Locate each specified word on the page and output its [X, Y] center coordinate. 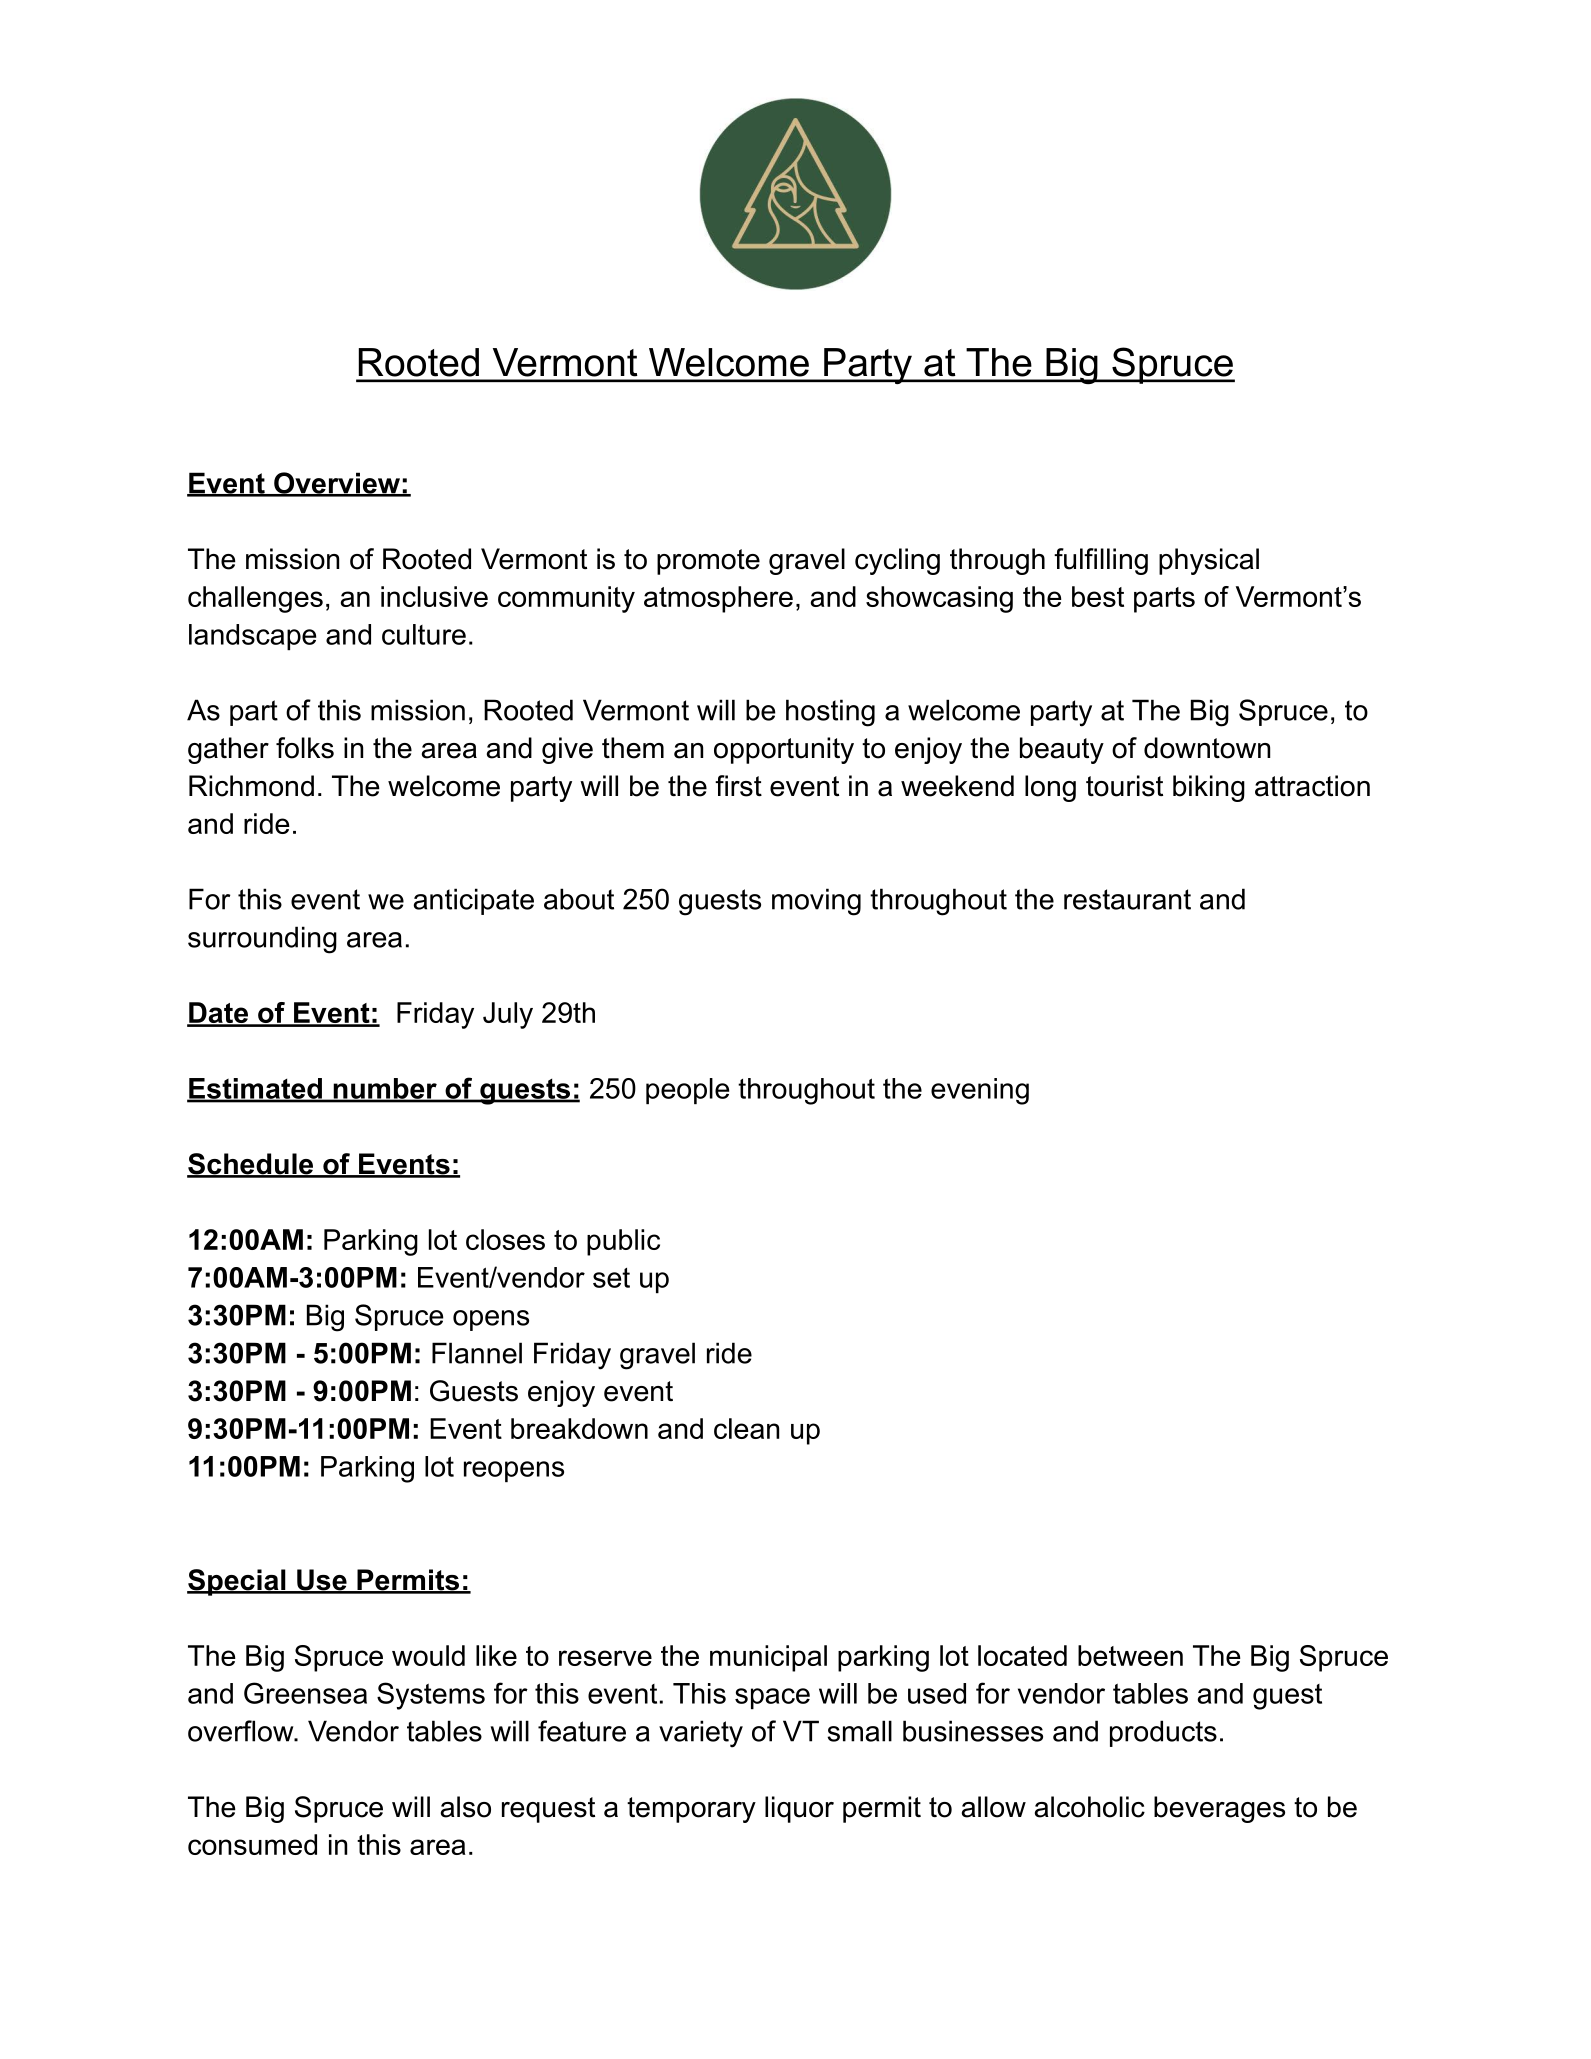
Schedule [251, 1165]
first [738, 786]
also [466, 1807]
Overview [337, 484]
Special [237, 1582]
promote [708, 562]
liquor [799, 1809]
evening [980, 1091]
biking [1209, 788]
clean [746, 1428]
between [1130, 1655]
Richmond [251, 786]
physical [1209, 561]
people [687, 1091]
